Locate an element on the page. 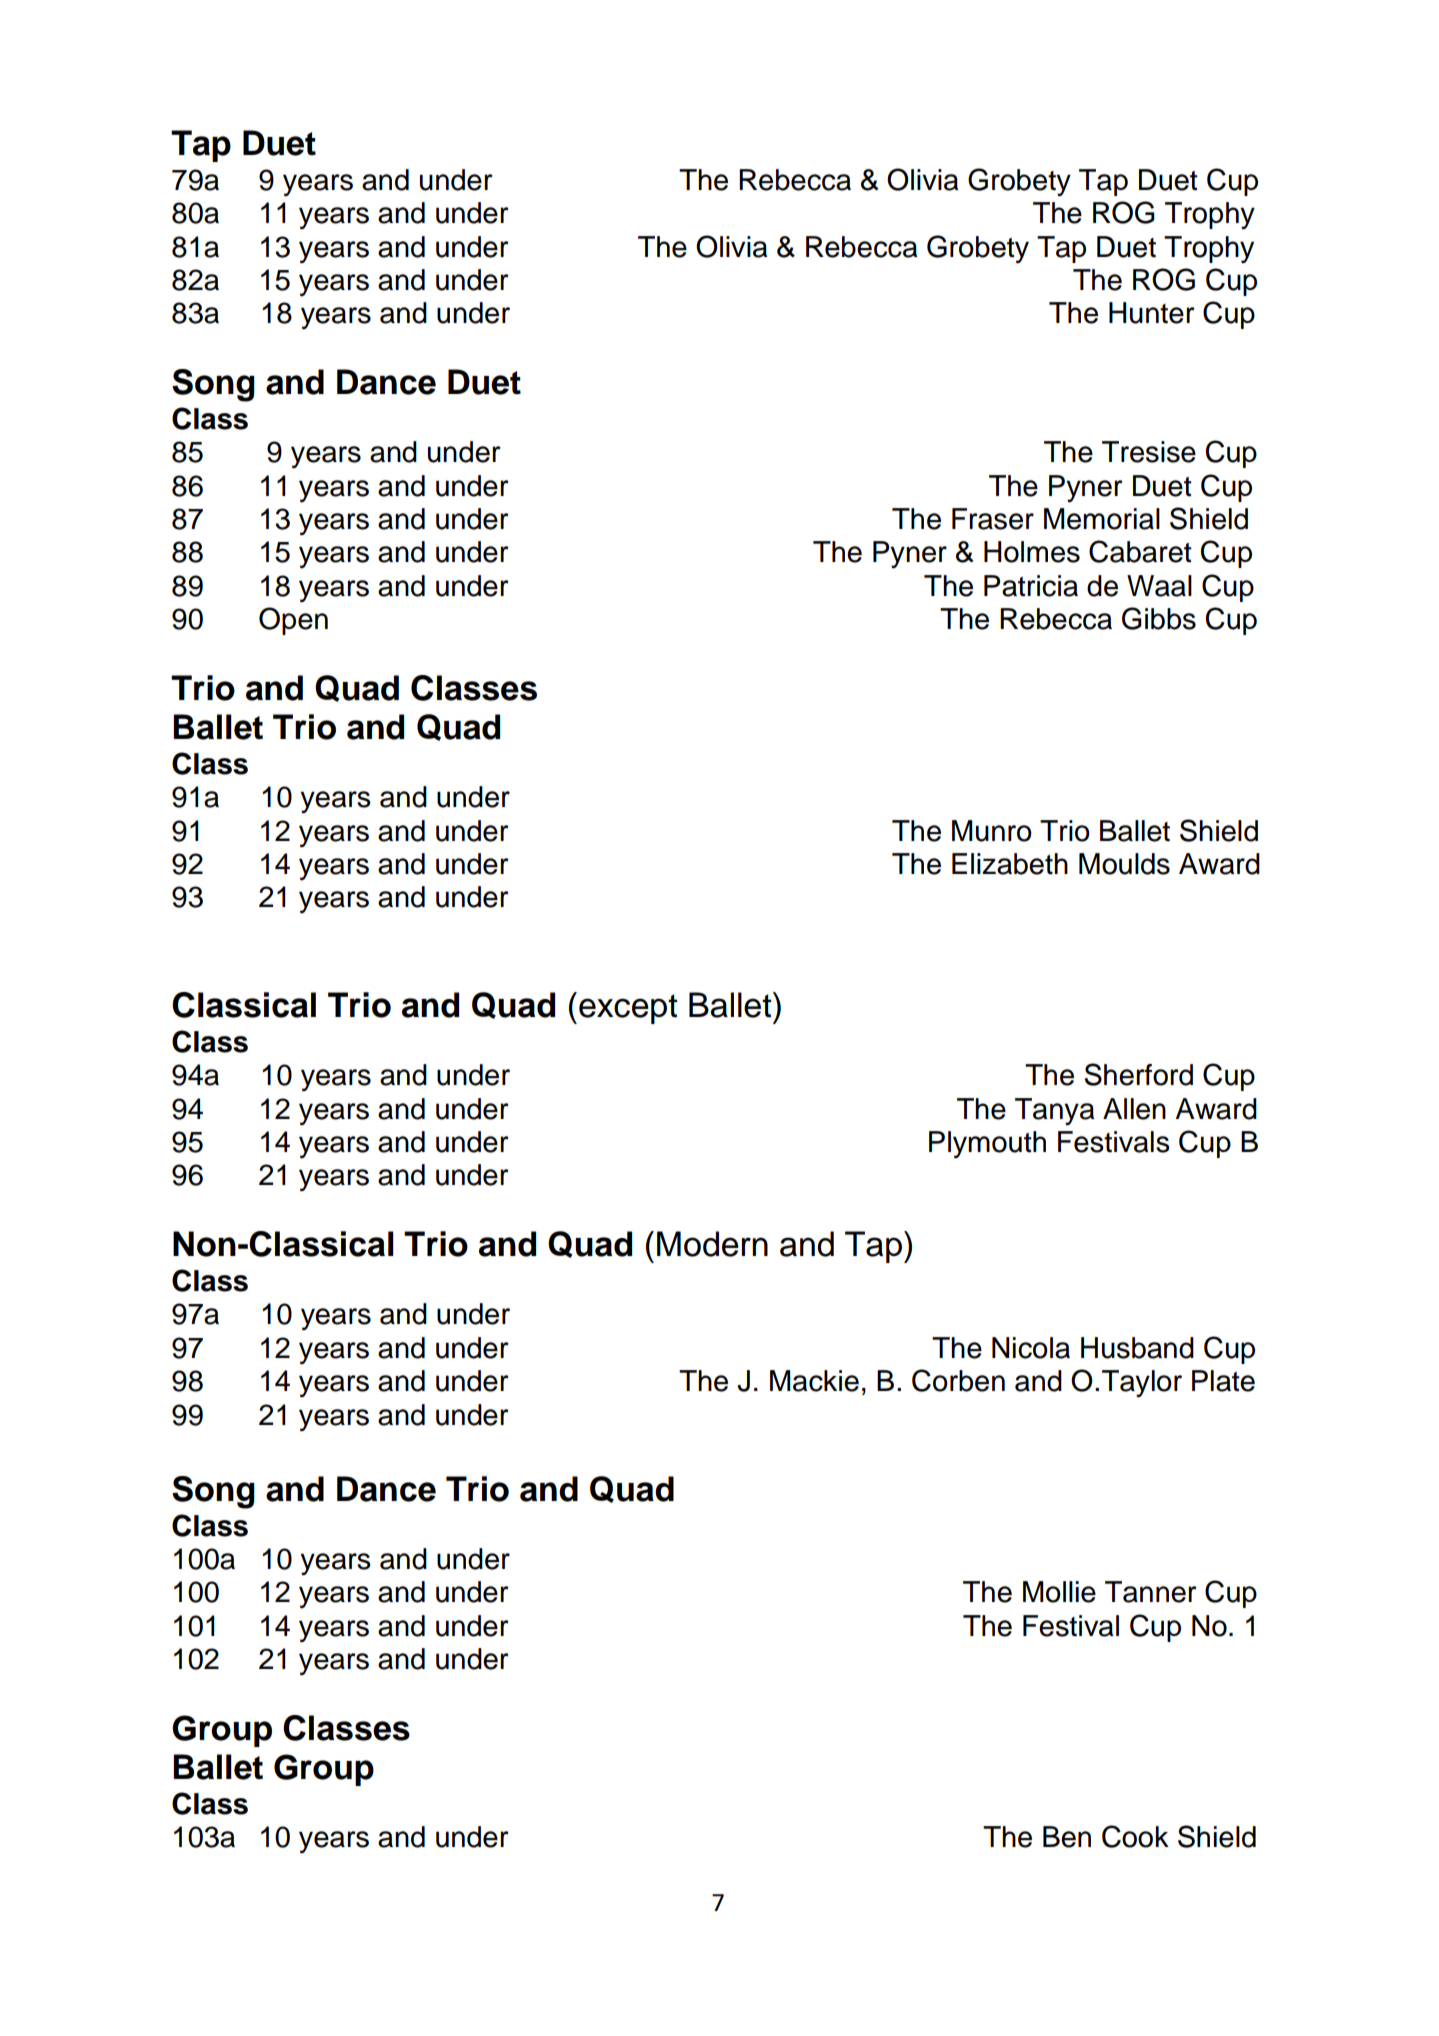  Open is located at coordinates (293, 621).
